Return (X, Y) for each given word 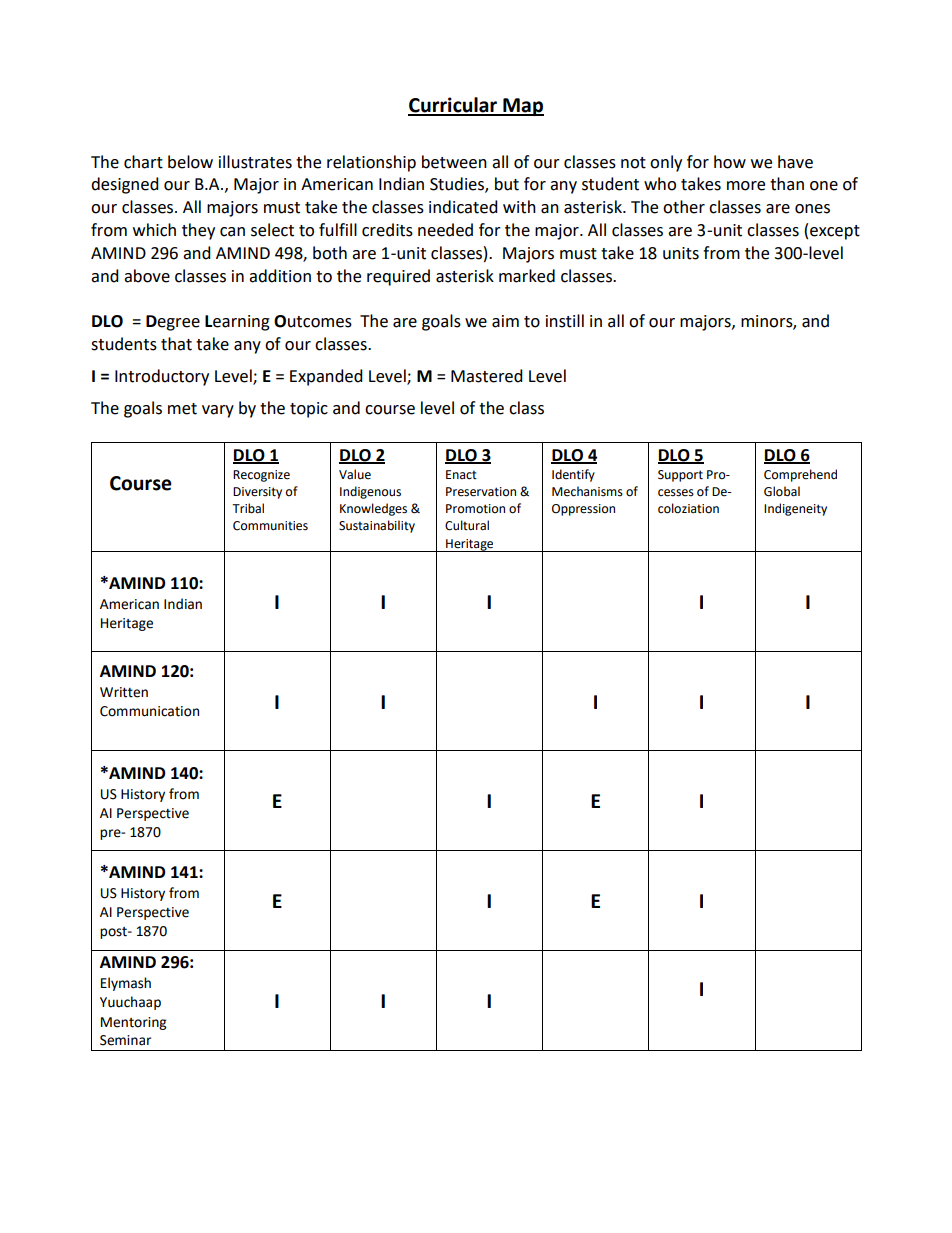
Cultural (467, 525)
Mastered (487, 376)
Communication (149, 711)
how (730, 162)
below (190, 162)
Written (124, 692)
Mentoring (133, 1023)
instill (565, 321)
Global (782, 491)
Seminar (125, 1040)
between (454, 162)
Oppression (583, 510)
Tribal (248, 508)
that (176, 344)
